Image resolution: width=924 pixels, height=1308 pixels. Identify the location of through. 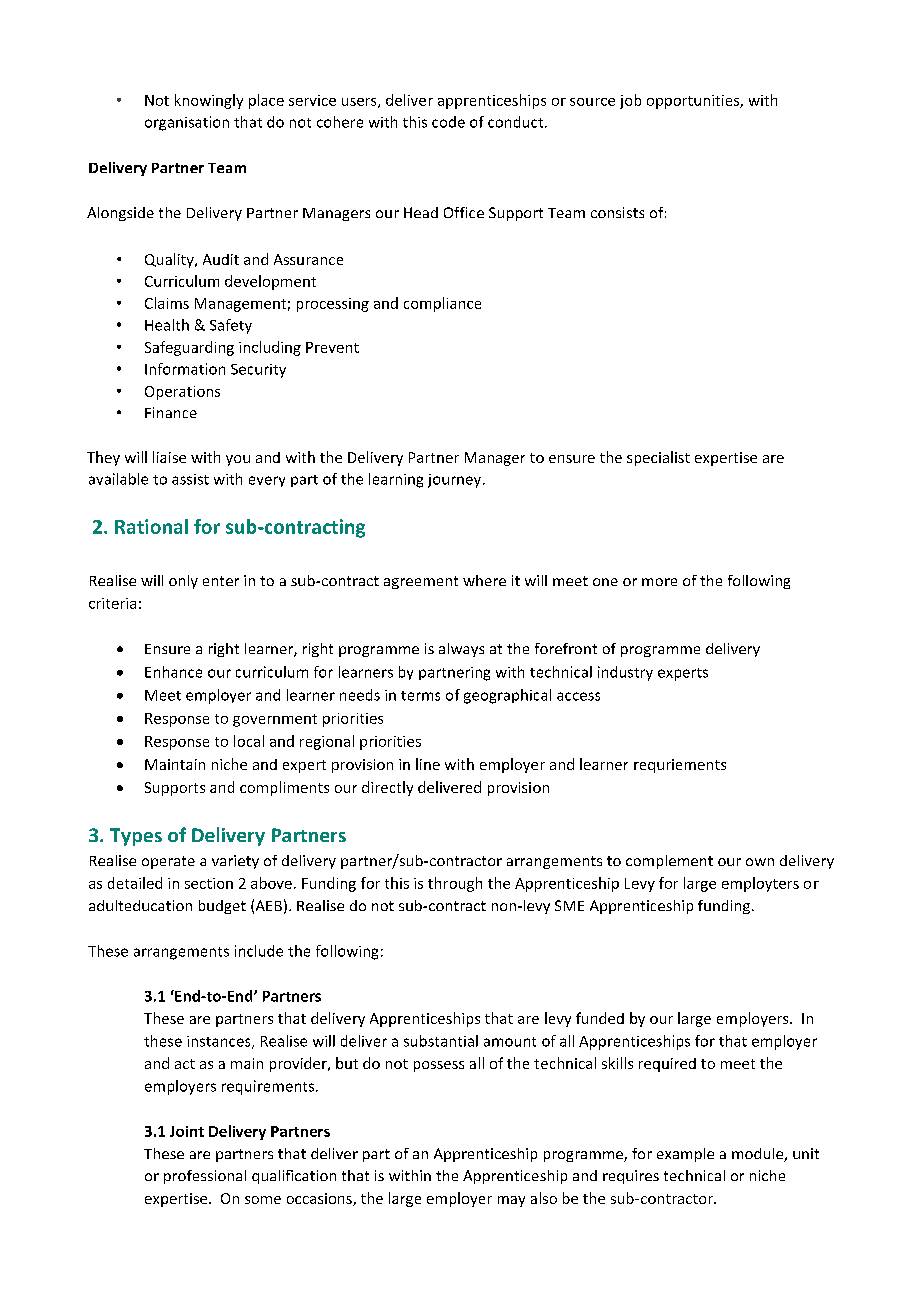
(455, 884).
